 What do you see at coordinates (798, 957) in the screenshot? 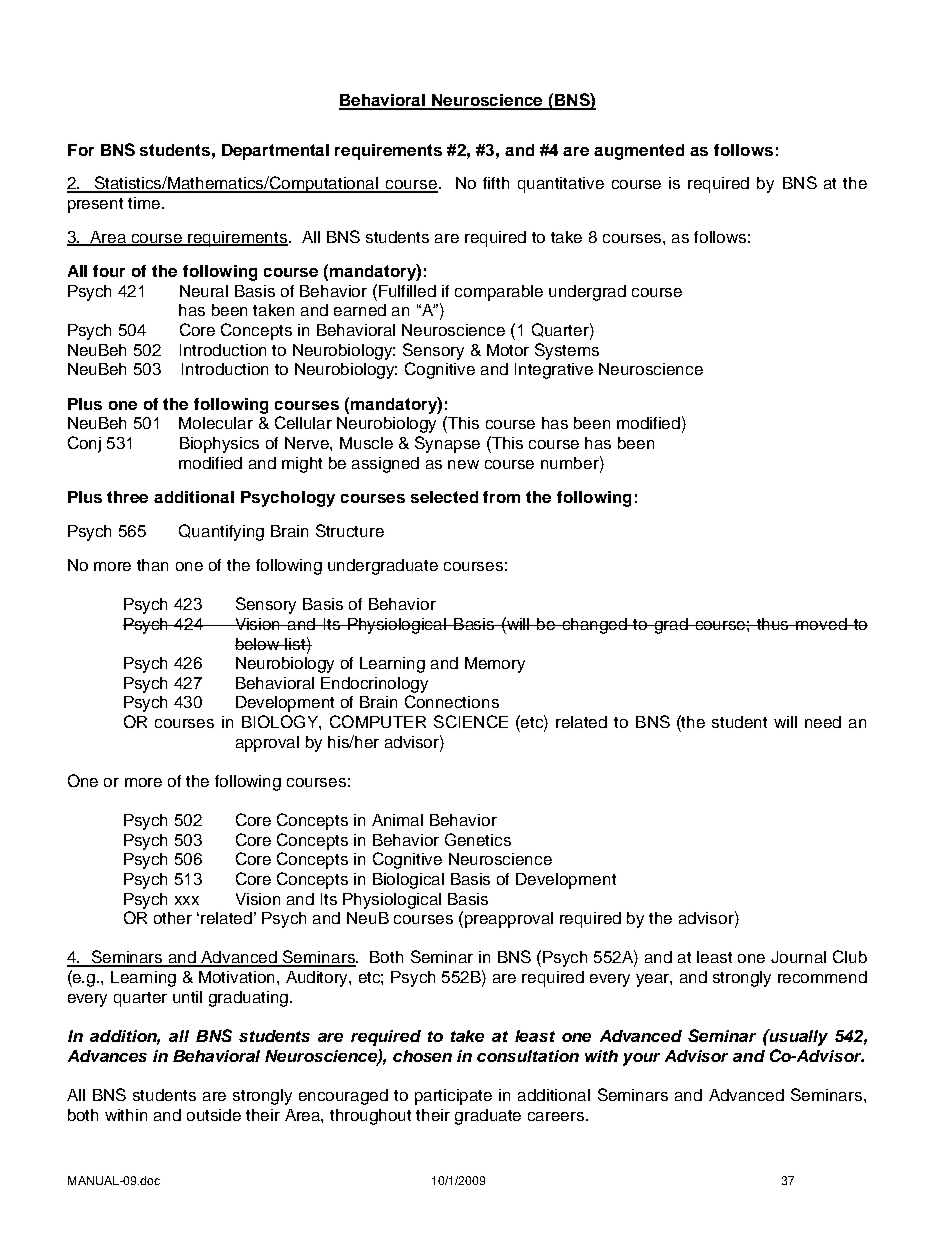
I see `Journal` at bounding box center [798, 957].
